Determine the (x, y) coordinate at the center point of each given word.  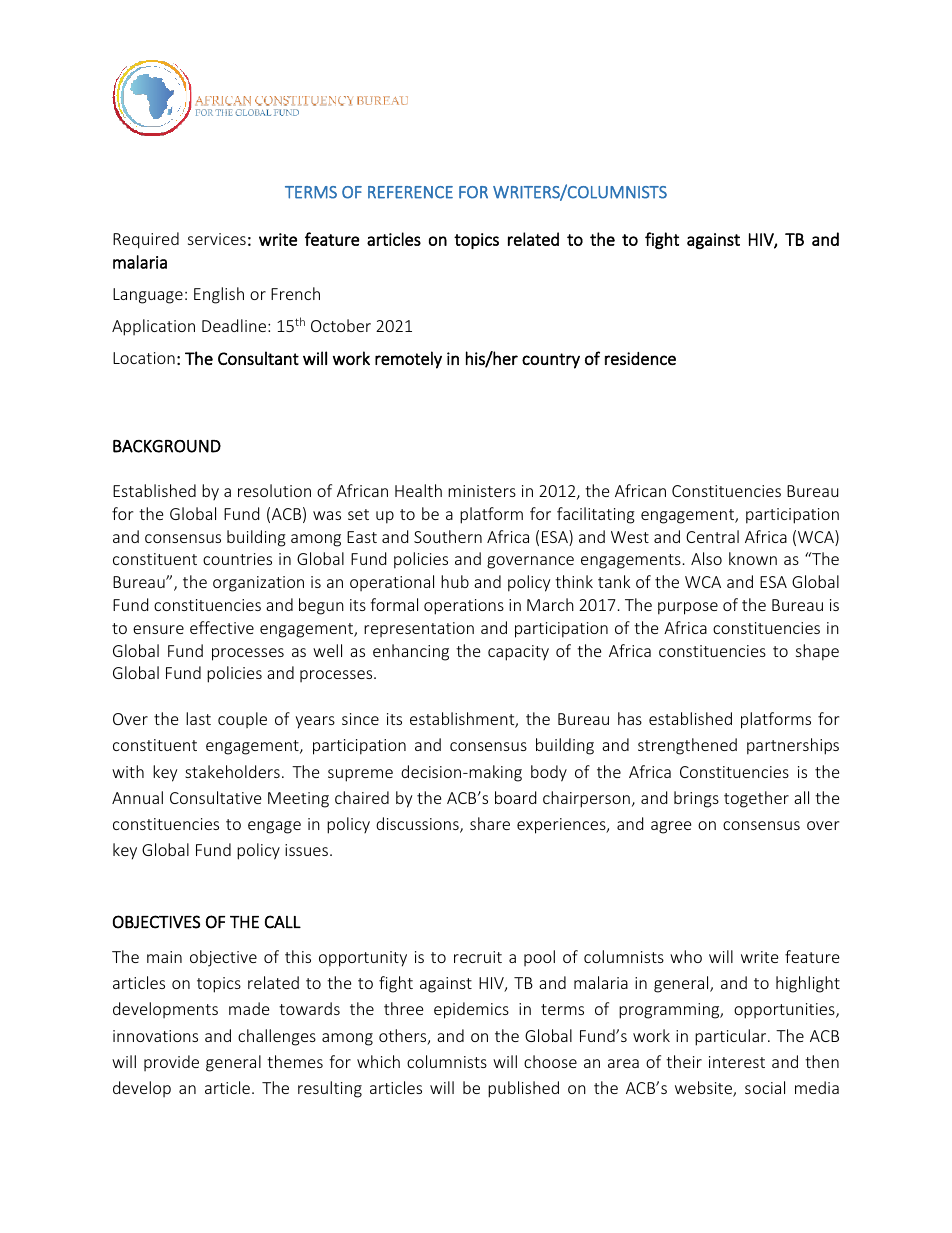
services (217, 239)
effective (222, 627)
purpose (688, 608)
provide (171, 1063)
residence (640, 358)
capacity (518, 653)
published (523, 1089)
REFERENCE (410, 192)
